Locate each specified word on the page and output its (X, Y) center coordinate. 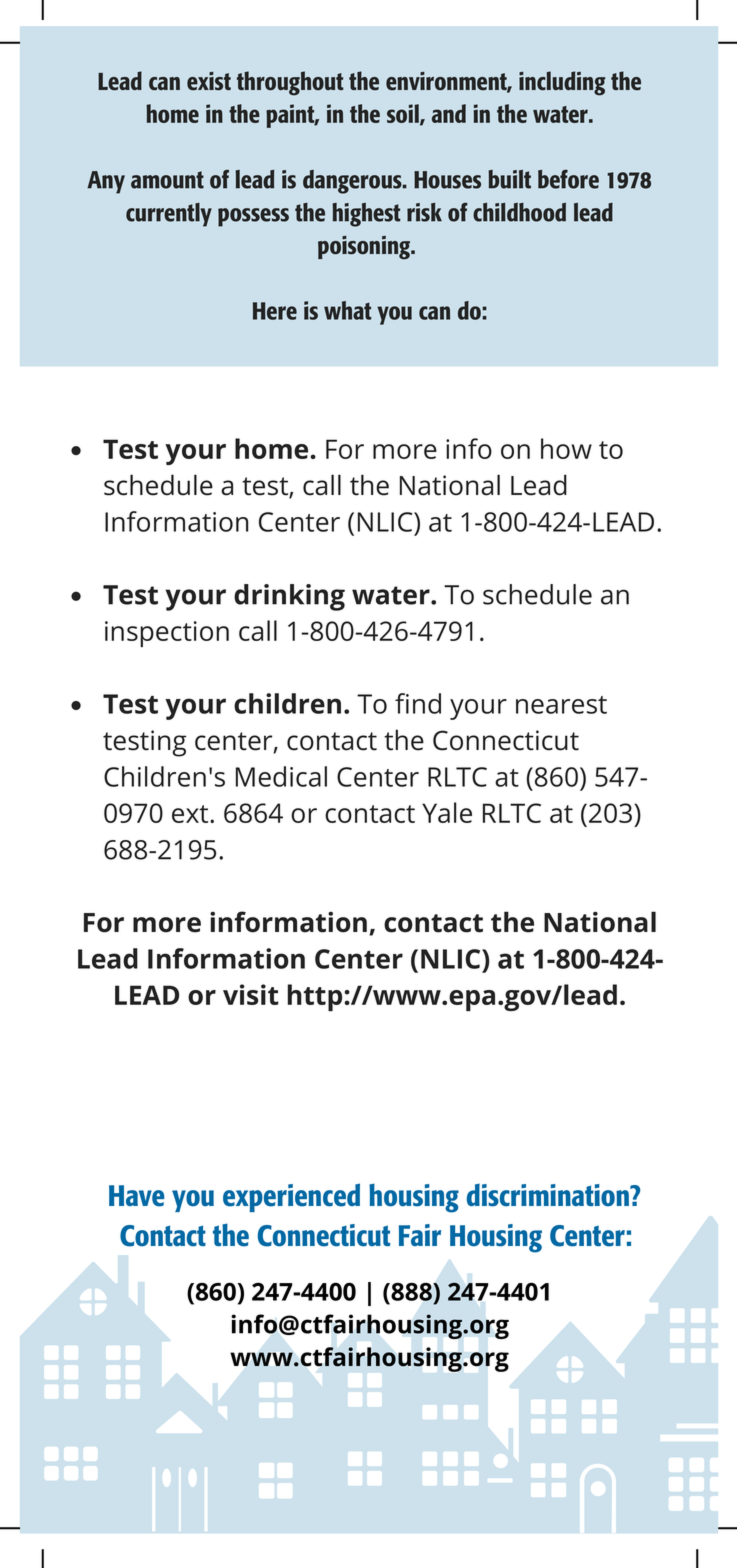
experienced (291, 1197)
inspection (167, 634)
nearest (561, 705)
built (509, 179)
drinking (289, 597)
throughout (290, 83)
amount (167, 180)
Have (136, 1196)
